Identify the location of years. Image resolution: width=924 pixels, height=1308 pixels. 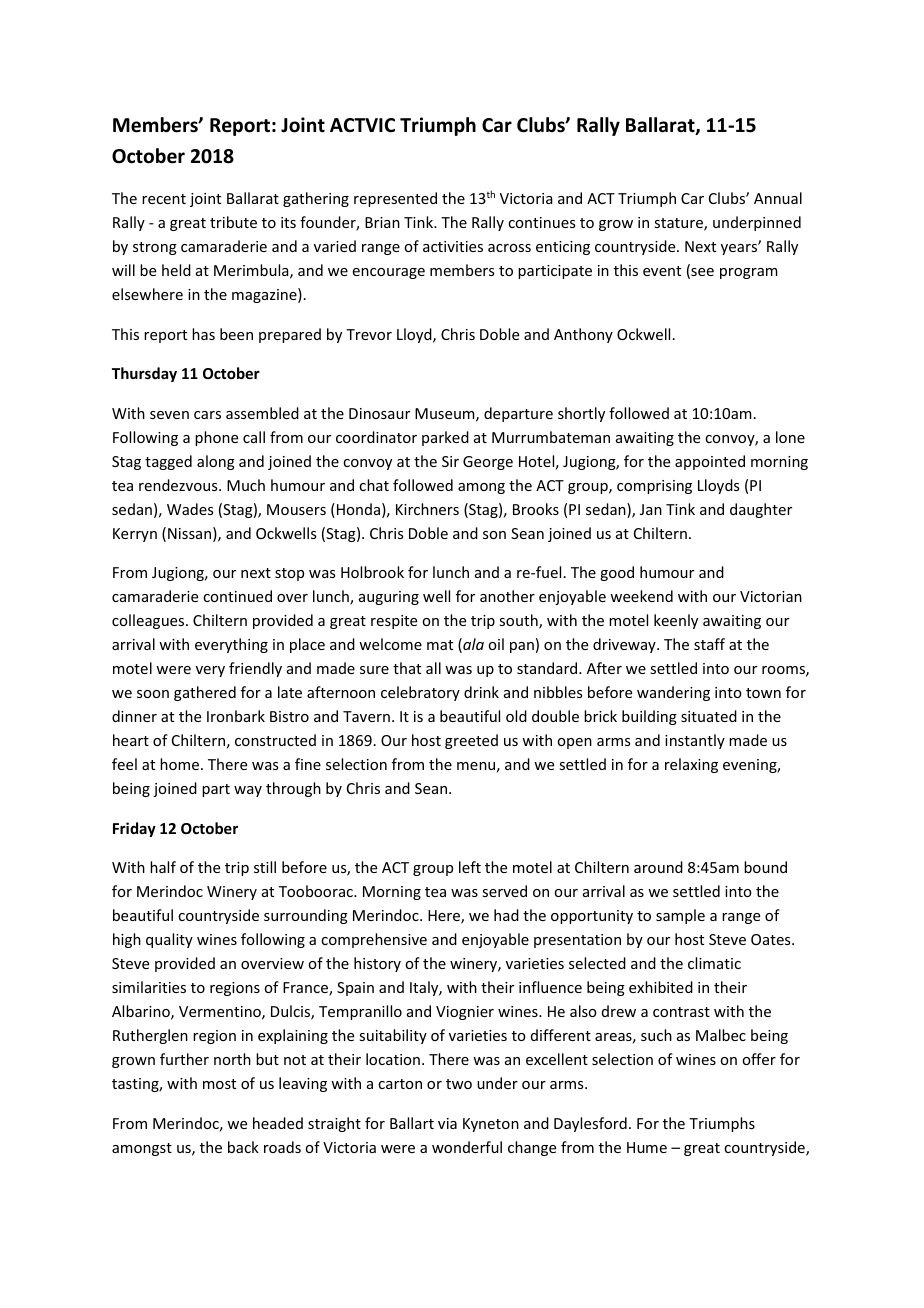
(740, 248).
